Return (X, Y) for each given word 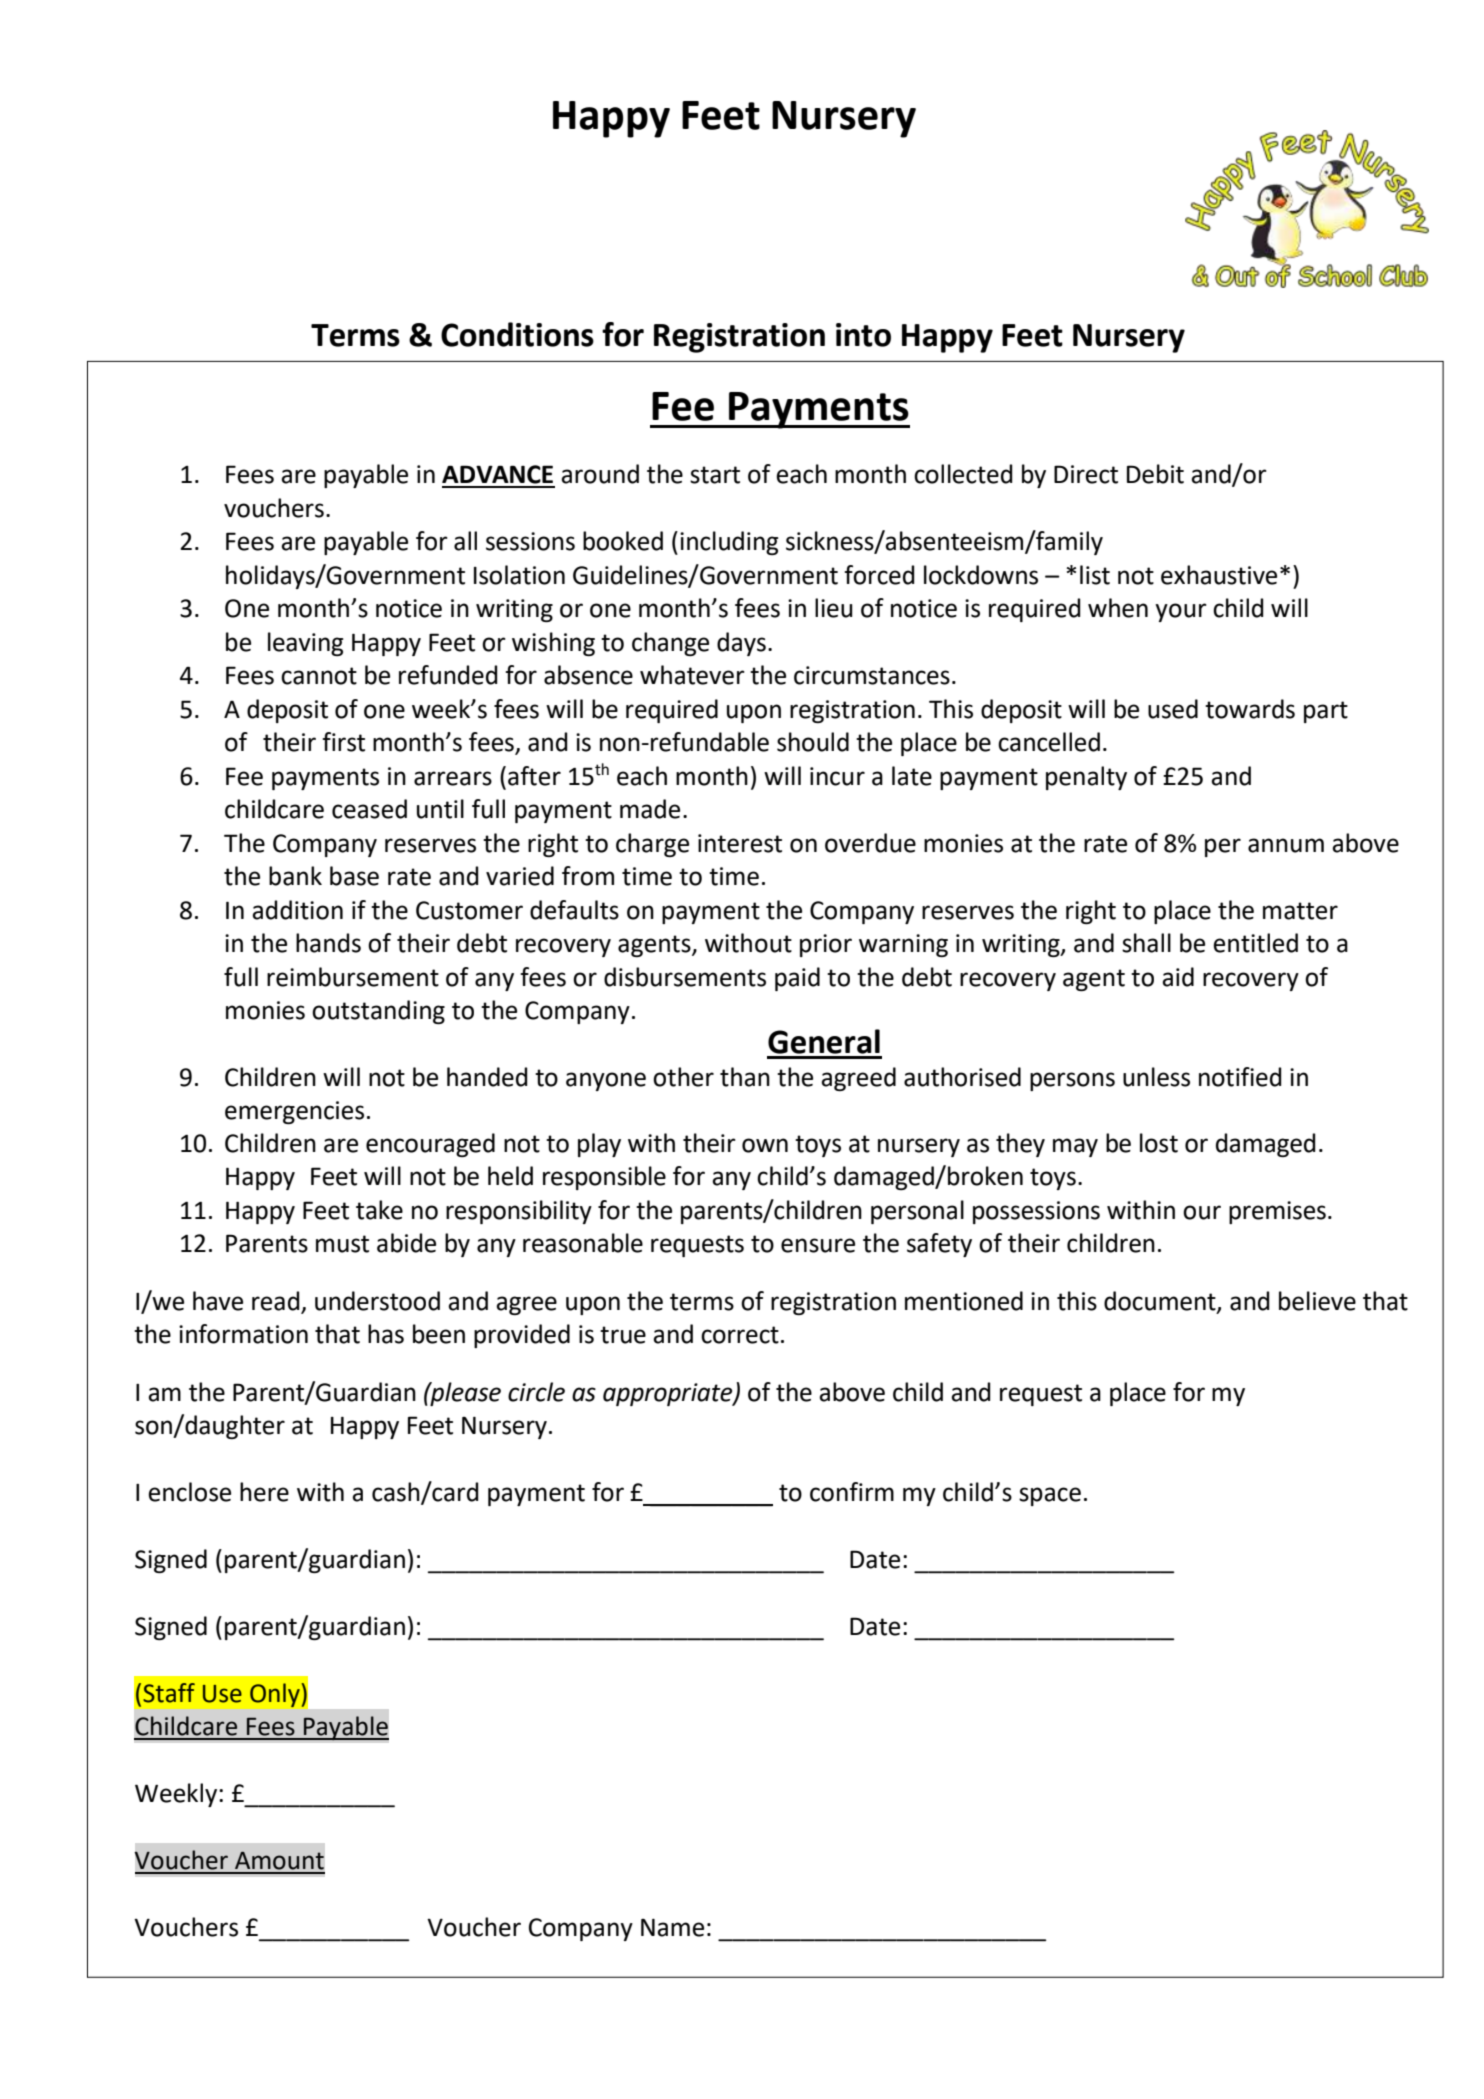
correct (740, 1335)
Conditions (517, 334)
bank (295, 876)
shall (1146, 943)
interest (740, 843)
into (863, 335)
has (386, 1334)
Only (276, 1695)
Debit (1155, 474)
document (1161, 1301)
